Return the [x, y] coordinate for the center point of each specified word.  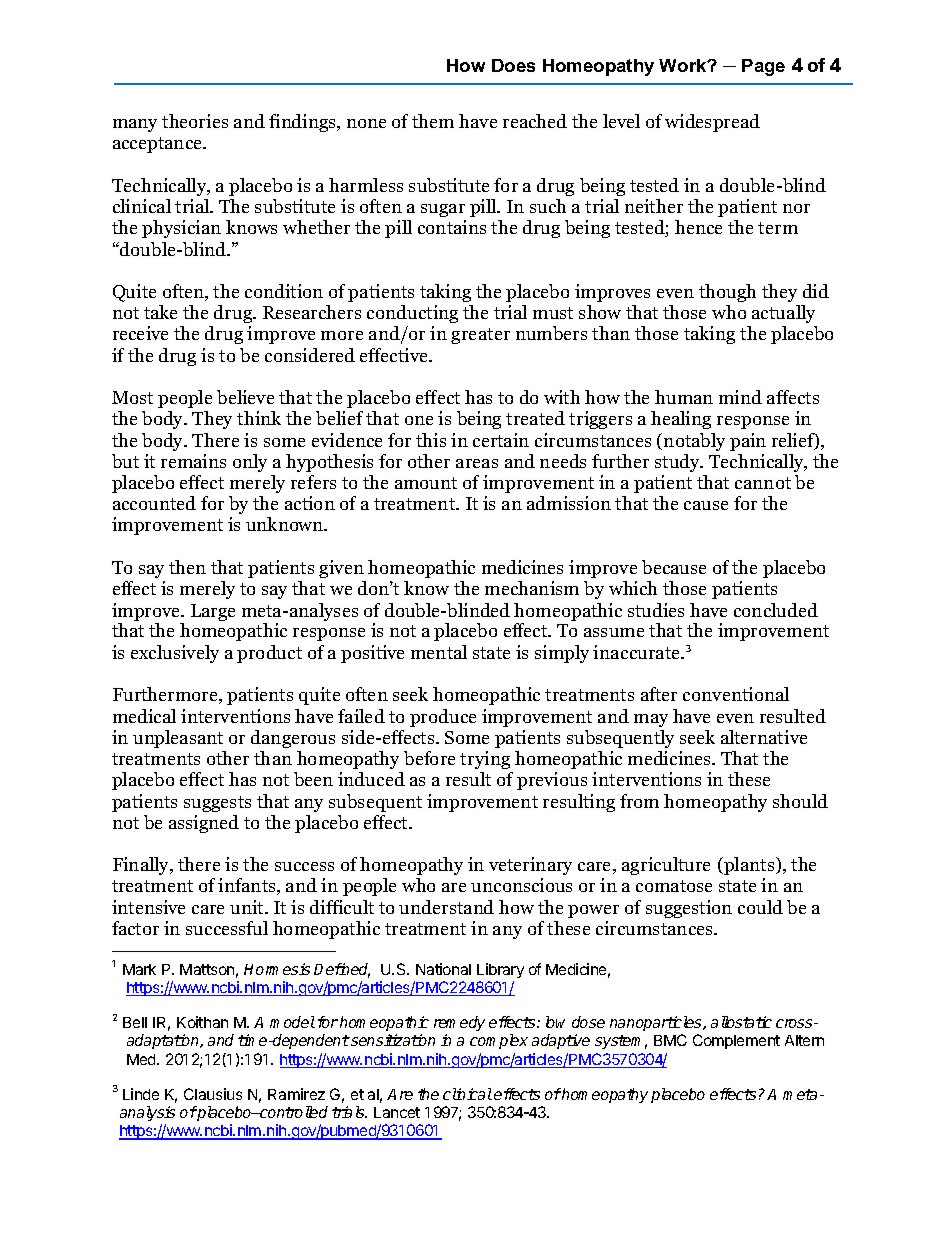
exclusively [175, 654]
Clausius [213, 1094]
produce [443, 718]
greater [480, 336]
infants [248, 886]
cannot [763, 483]
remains [193, 461]
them [433, 121]
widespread [712, 123]
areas [477, 463]
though [727, 293]
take [160, 312]
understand [446, 907]
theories [195, 121]
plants [749, 866]
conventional [736, 694]
